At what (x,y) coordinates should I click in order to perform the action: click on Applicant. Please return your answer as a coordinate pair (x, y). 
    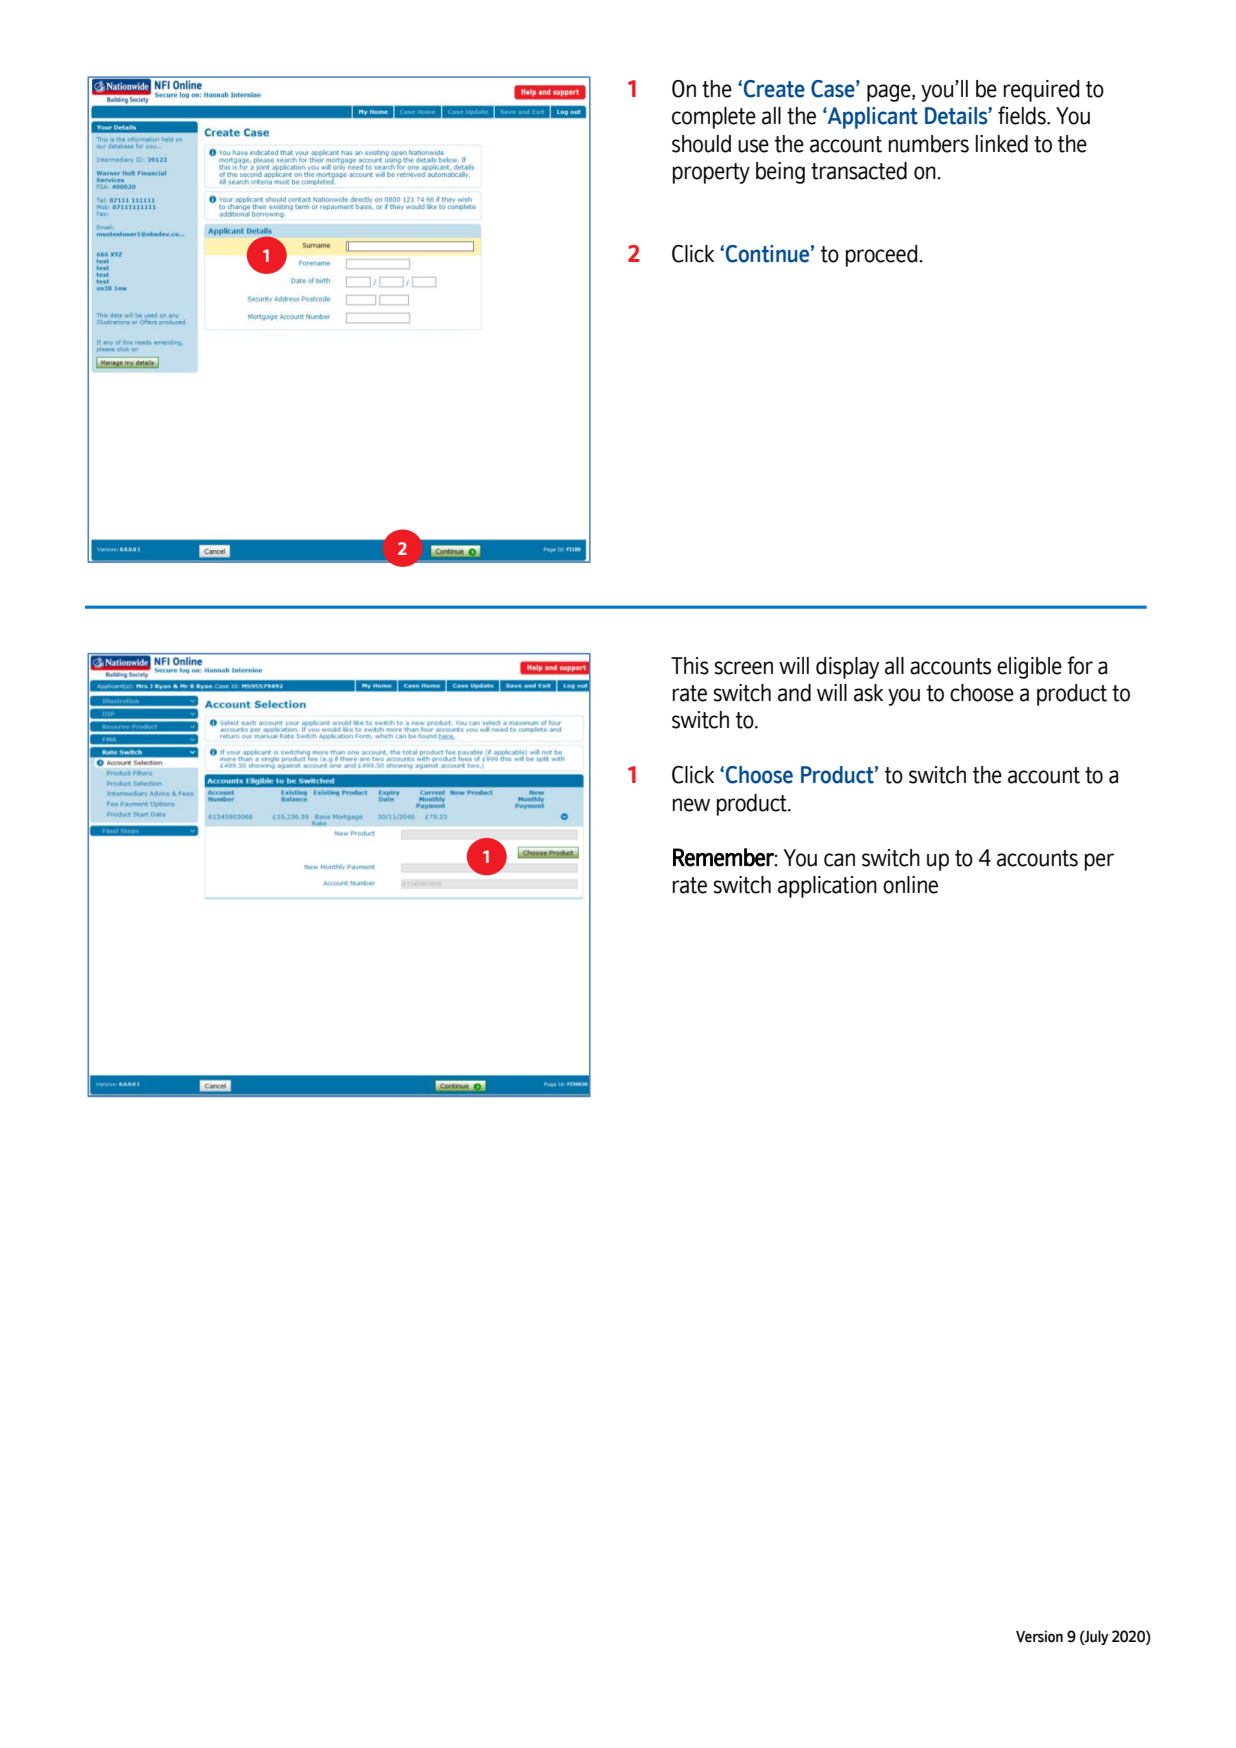
    Looking at the image, I should click on (872, 118).
